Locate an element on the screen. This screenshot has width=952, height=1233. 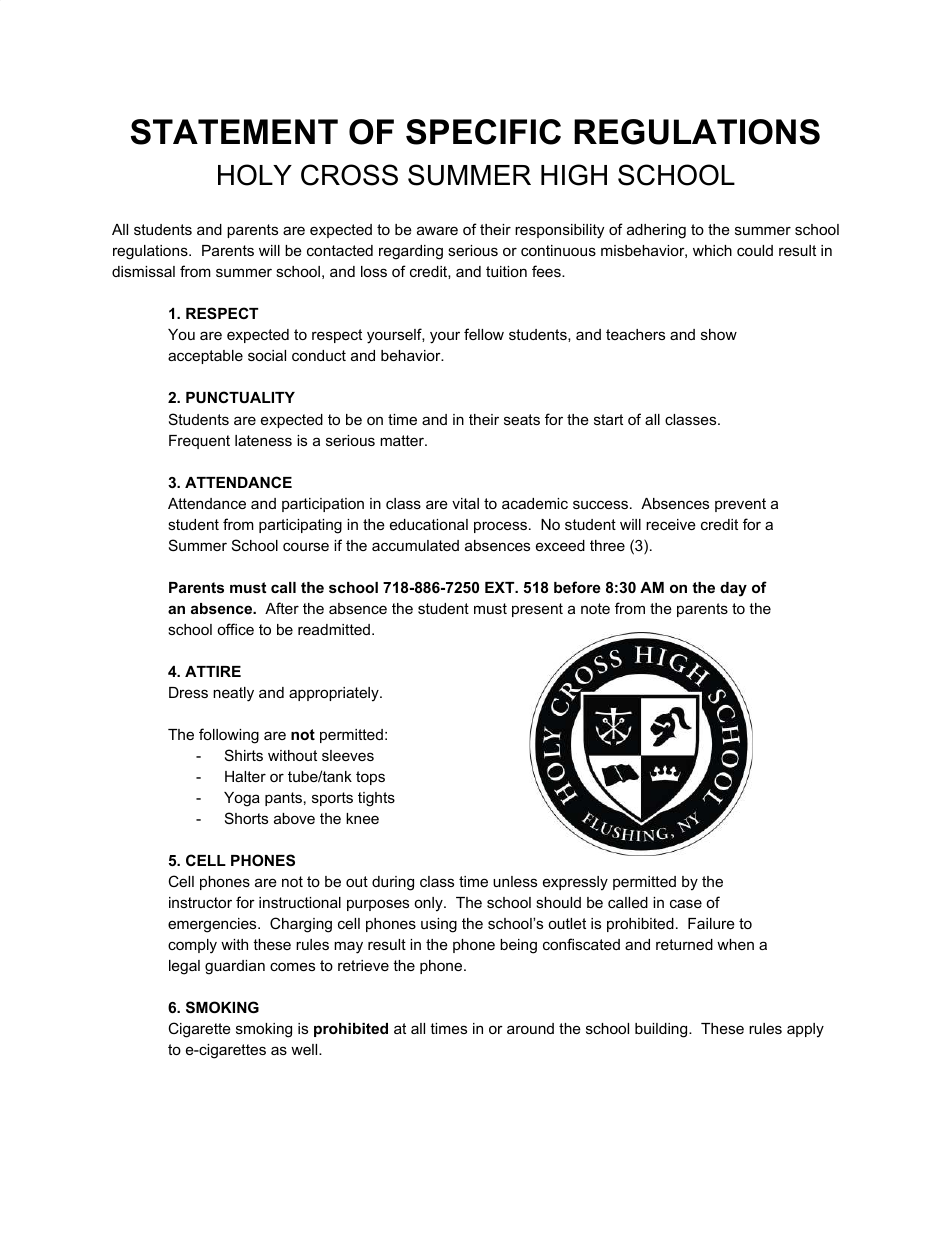
fellow is located at coordinates (484, 334).
